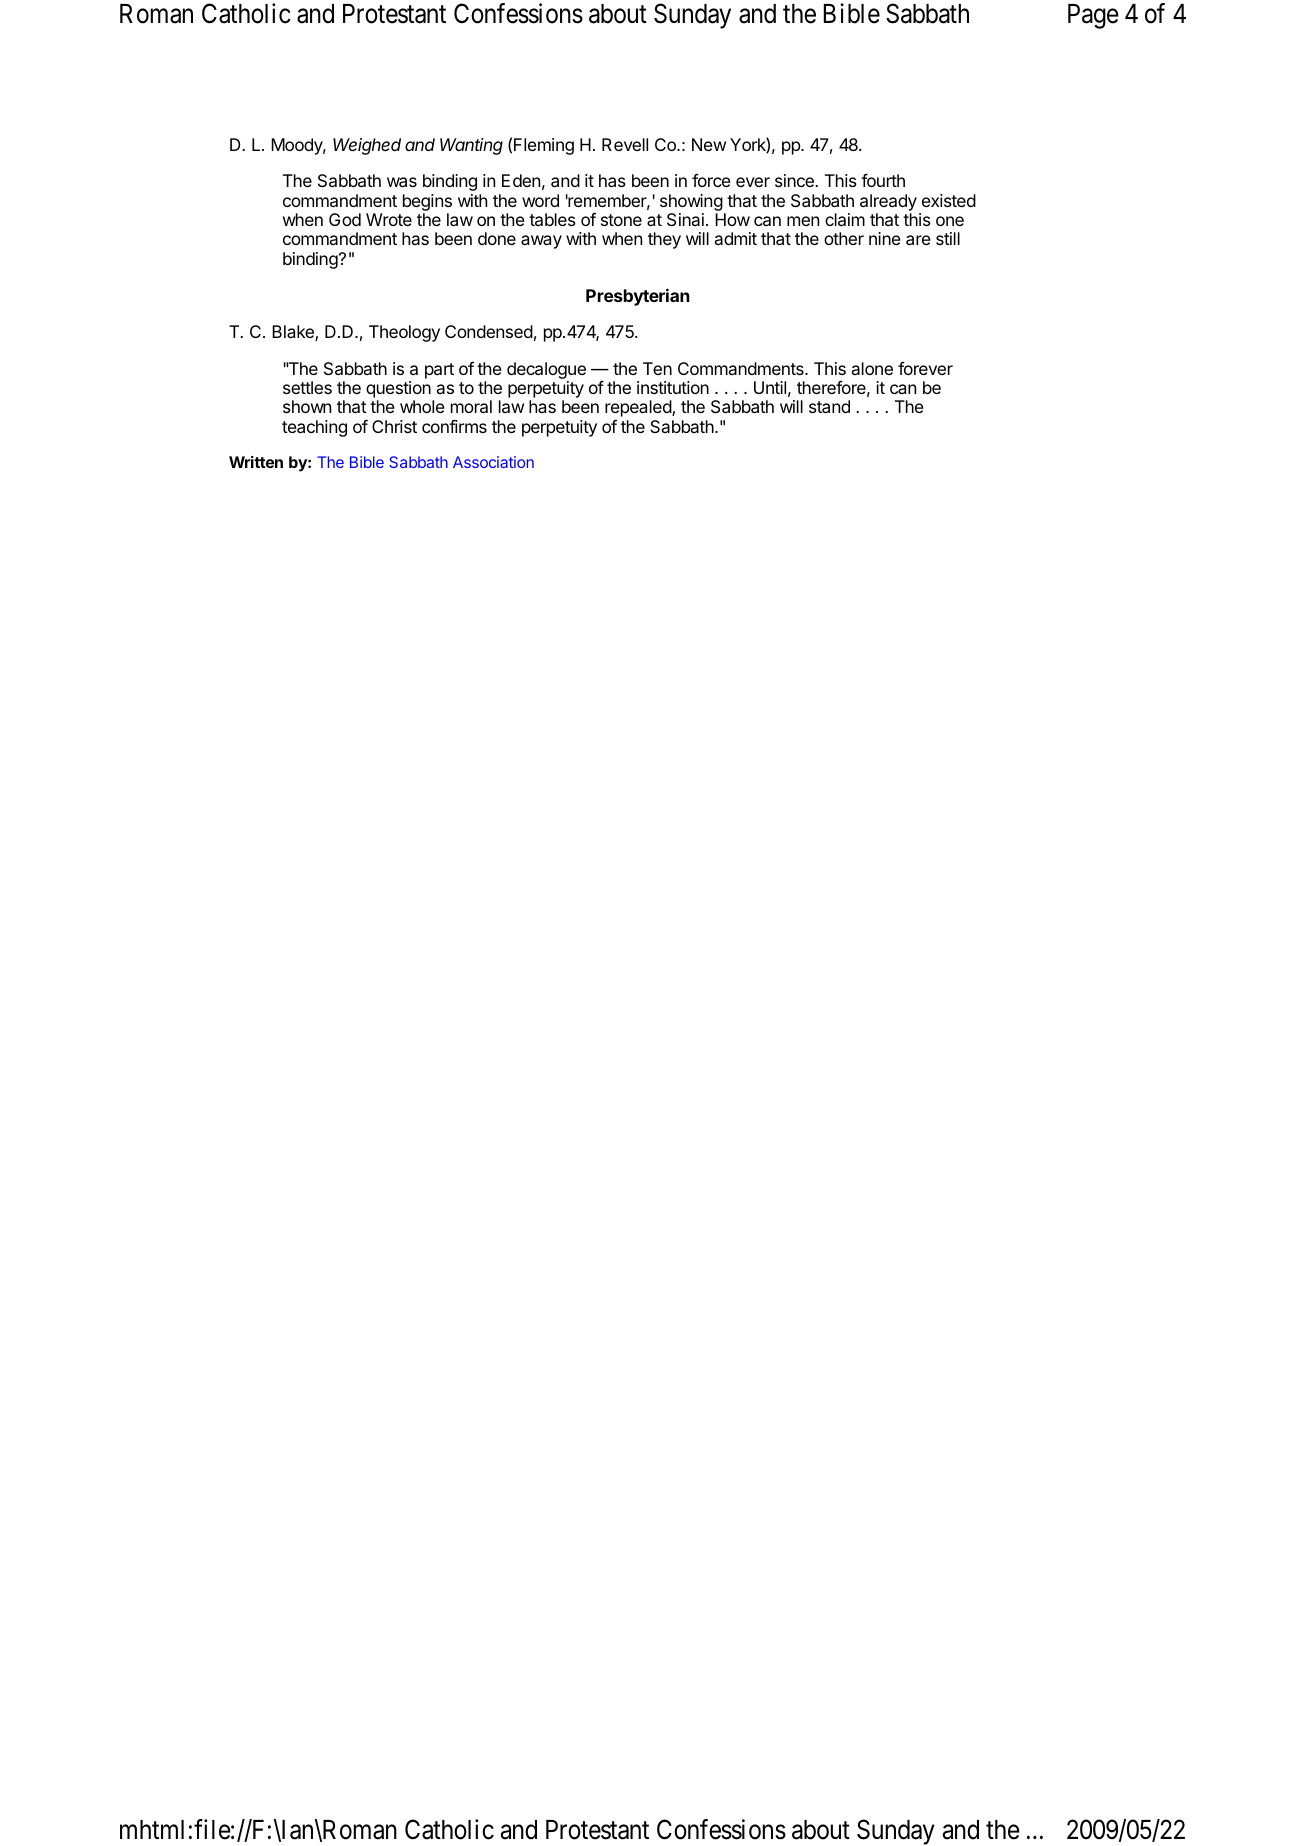  Describe the element at coordinates (314, 428) in the document. I see `teaching` at that location.
